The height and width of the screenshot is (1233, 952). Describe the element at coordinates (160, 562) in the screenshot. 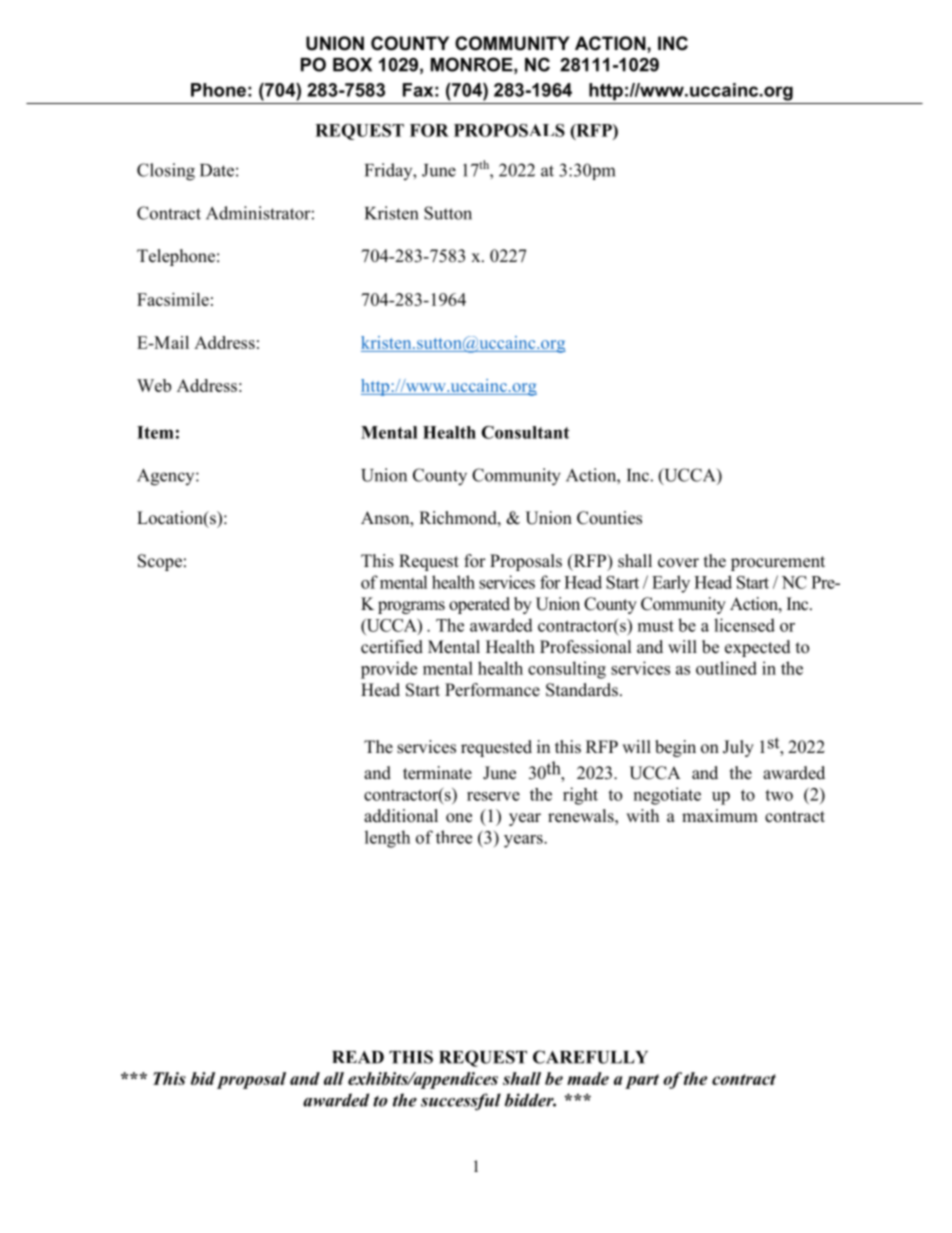

I see `Scope` at that location.
